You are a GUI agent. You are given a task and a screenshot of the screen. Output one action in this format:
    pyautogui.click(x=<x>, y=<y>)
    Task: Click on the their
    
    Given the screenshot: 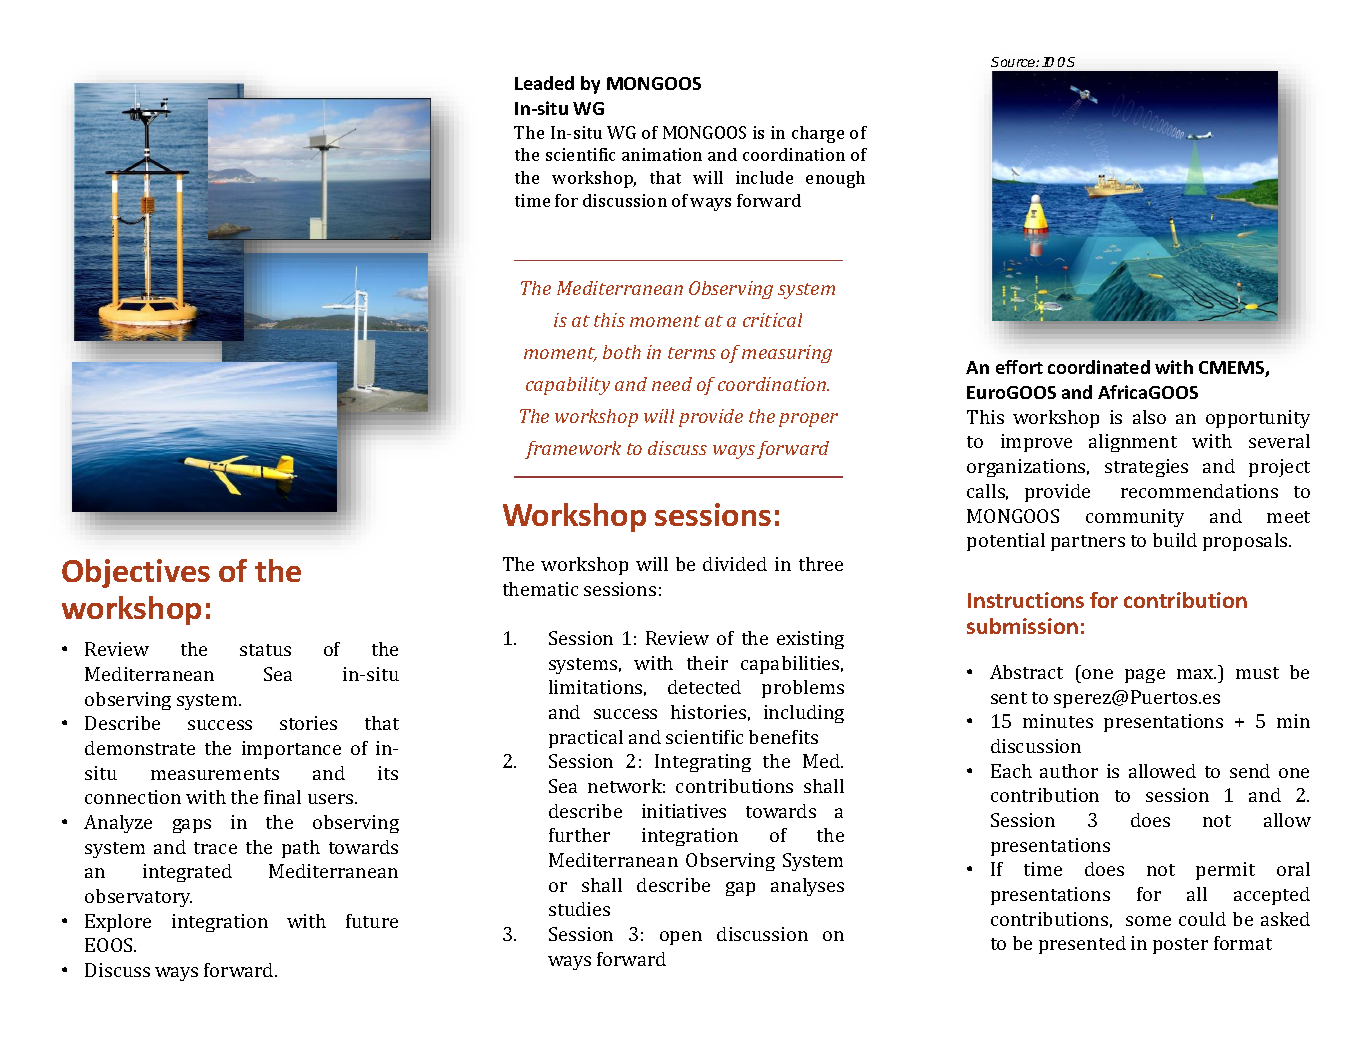 What is the action you would take?
    pyautogui.click(x=707, y=663)
